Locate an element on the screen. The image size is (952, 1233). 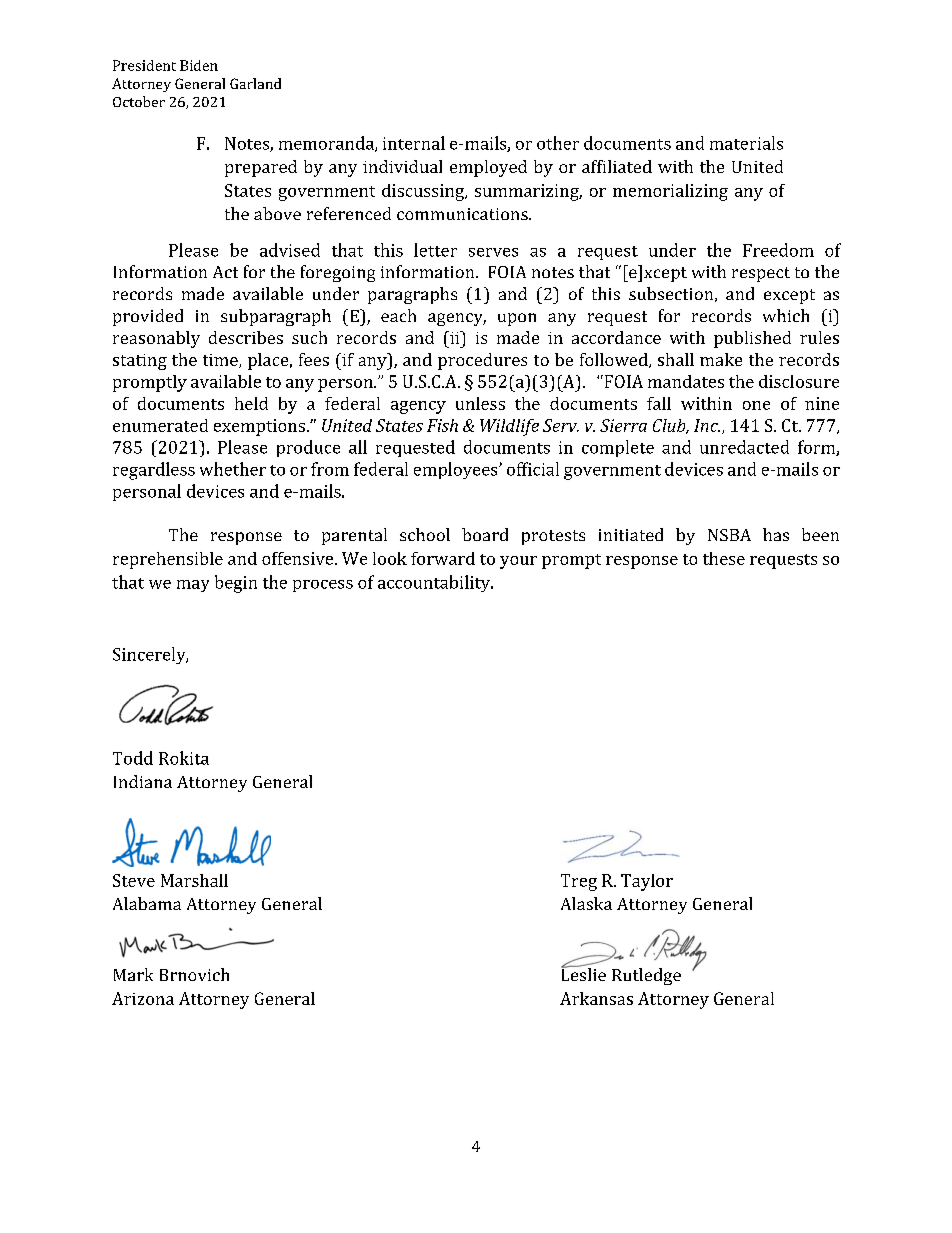
may is located at coordinates (193, 586).
